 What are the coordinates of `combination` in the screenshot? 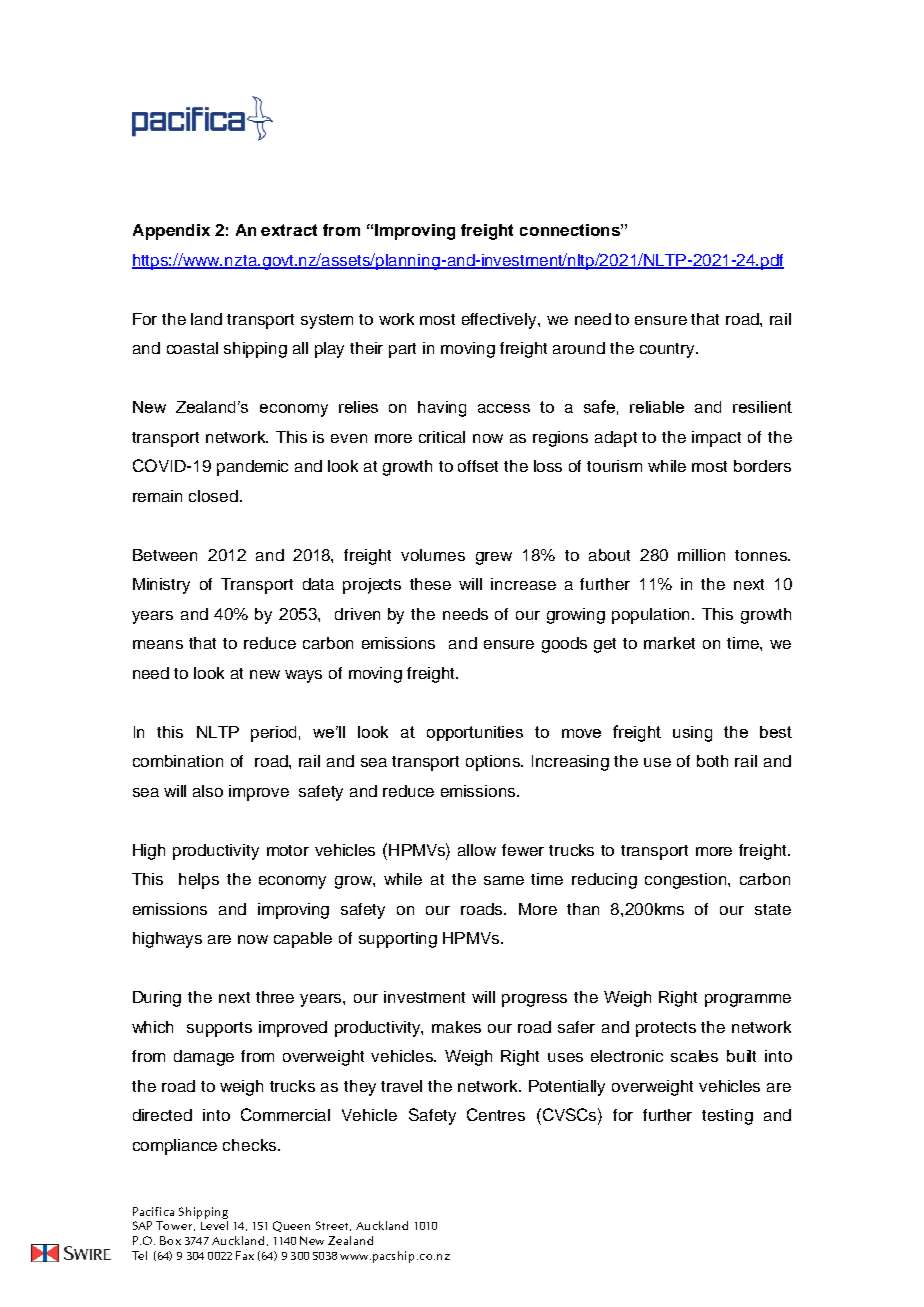 It's located at (178, 761).
